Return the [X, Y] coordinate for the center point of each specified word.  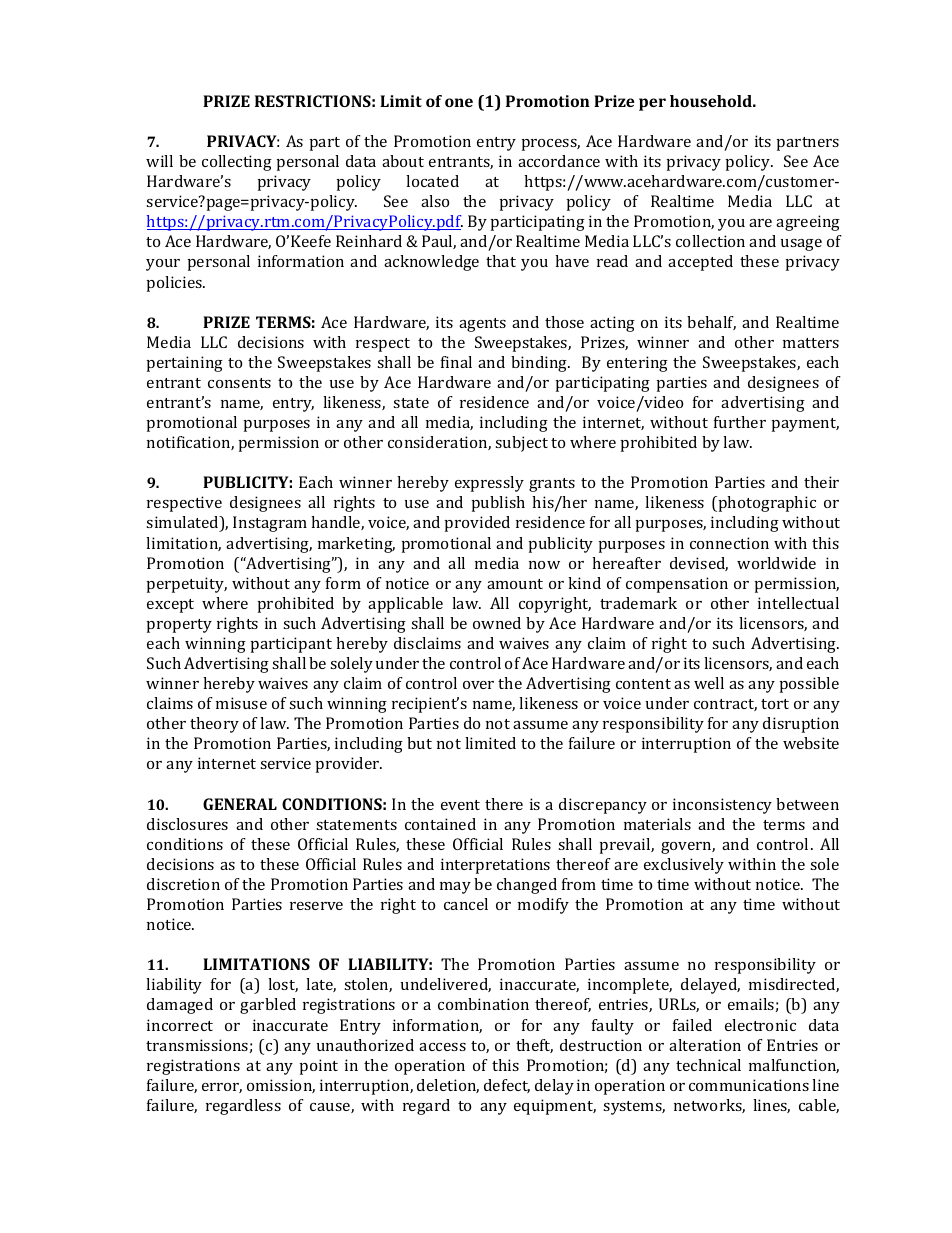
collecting [237, 163]
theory [214, 725]
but [419, 743]
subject [521, 444]
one [459, 102]
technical [708, 1065]
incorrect [180, 1025]
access [442, 1047]
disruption [801, 725]
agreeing [808, 223]
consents [239, 383]
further [740, 422]
